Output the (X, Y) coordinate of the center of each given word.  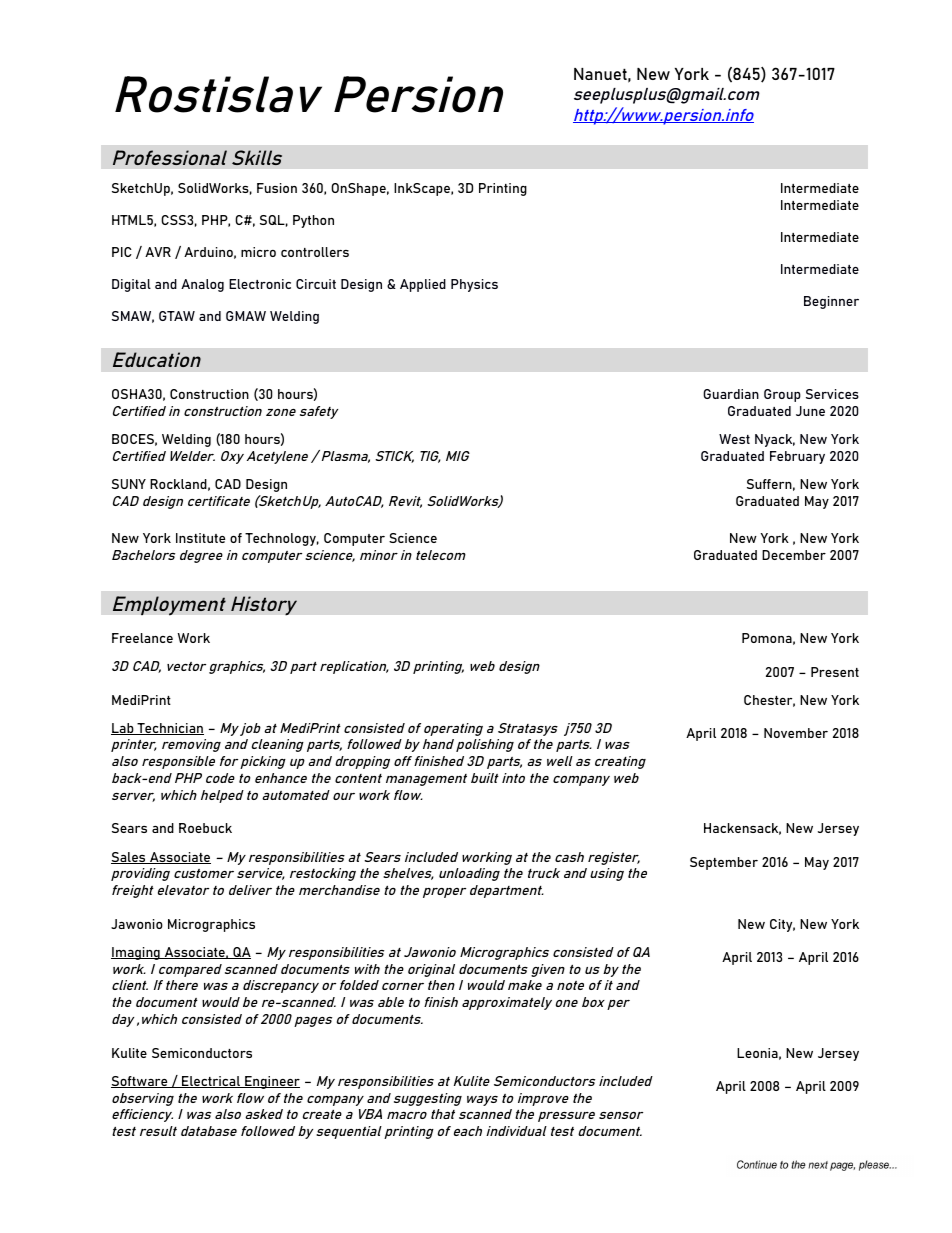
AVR (158, 252)
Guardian (731, 394)
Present (835, 672)
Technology (282, 539)
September (724, 863)
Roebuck (205, 828)
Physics (474, 285)
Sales (129, 858)
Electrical (211, 1082)
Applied (423, 285)
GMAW (246, 316)
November (796, 733)
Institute (200, 538)
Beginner (831, 302)
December (794, 555)
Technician (169, 729)
